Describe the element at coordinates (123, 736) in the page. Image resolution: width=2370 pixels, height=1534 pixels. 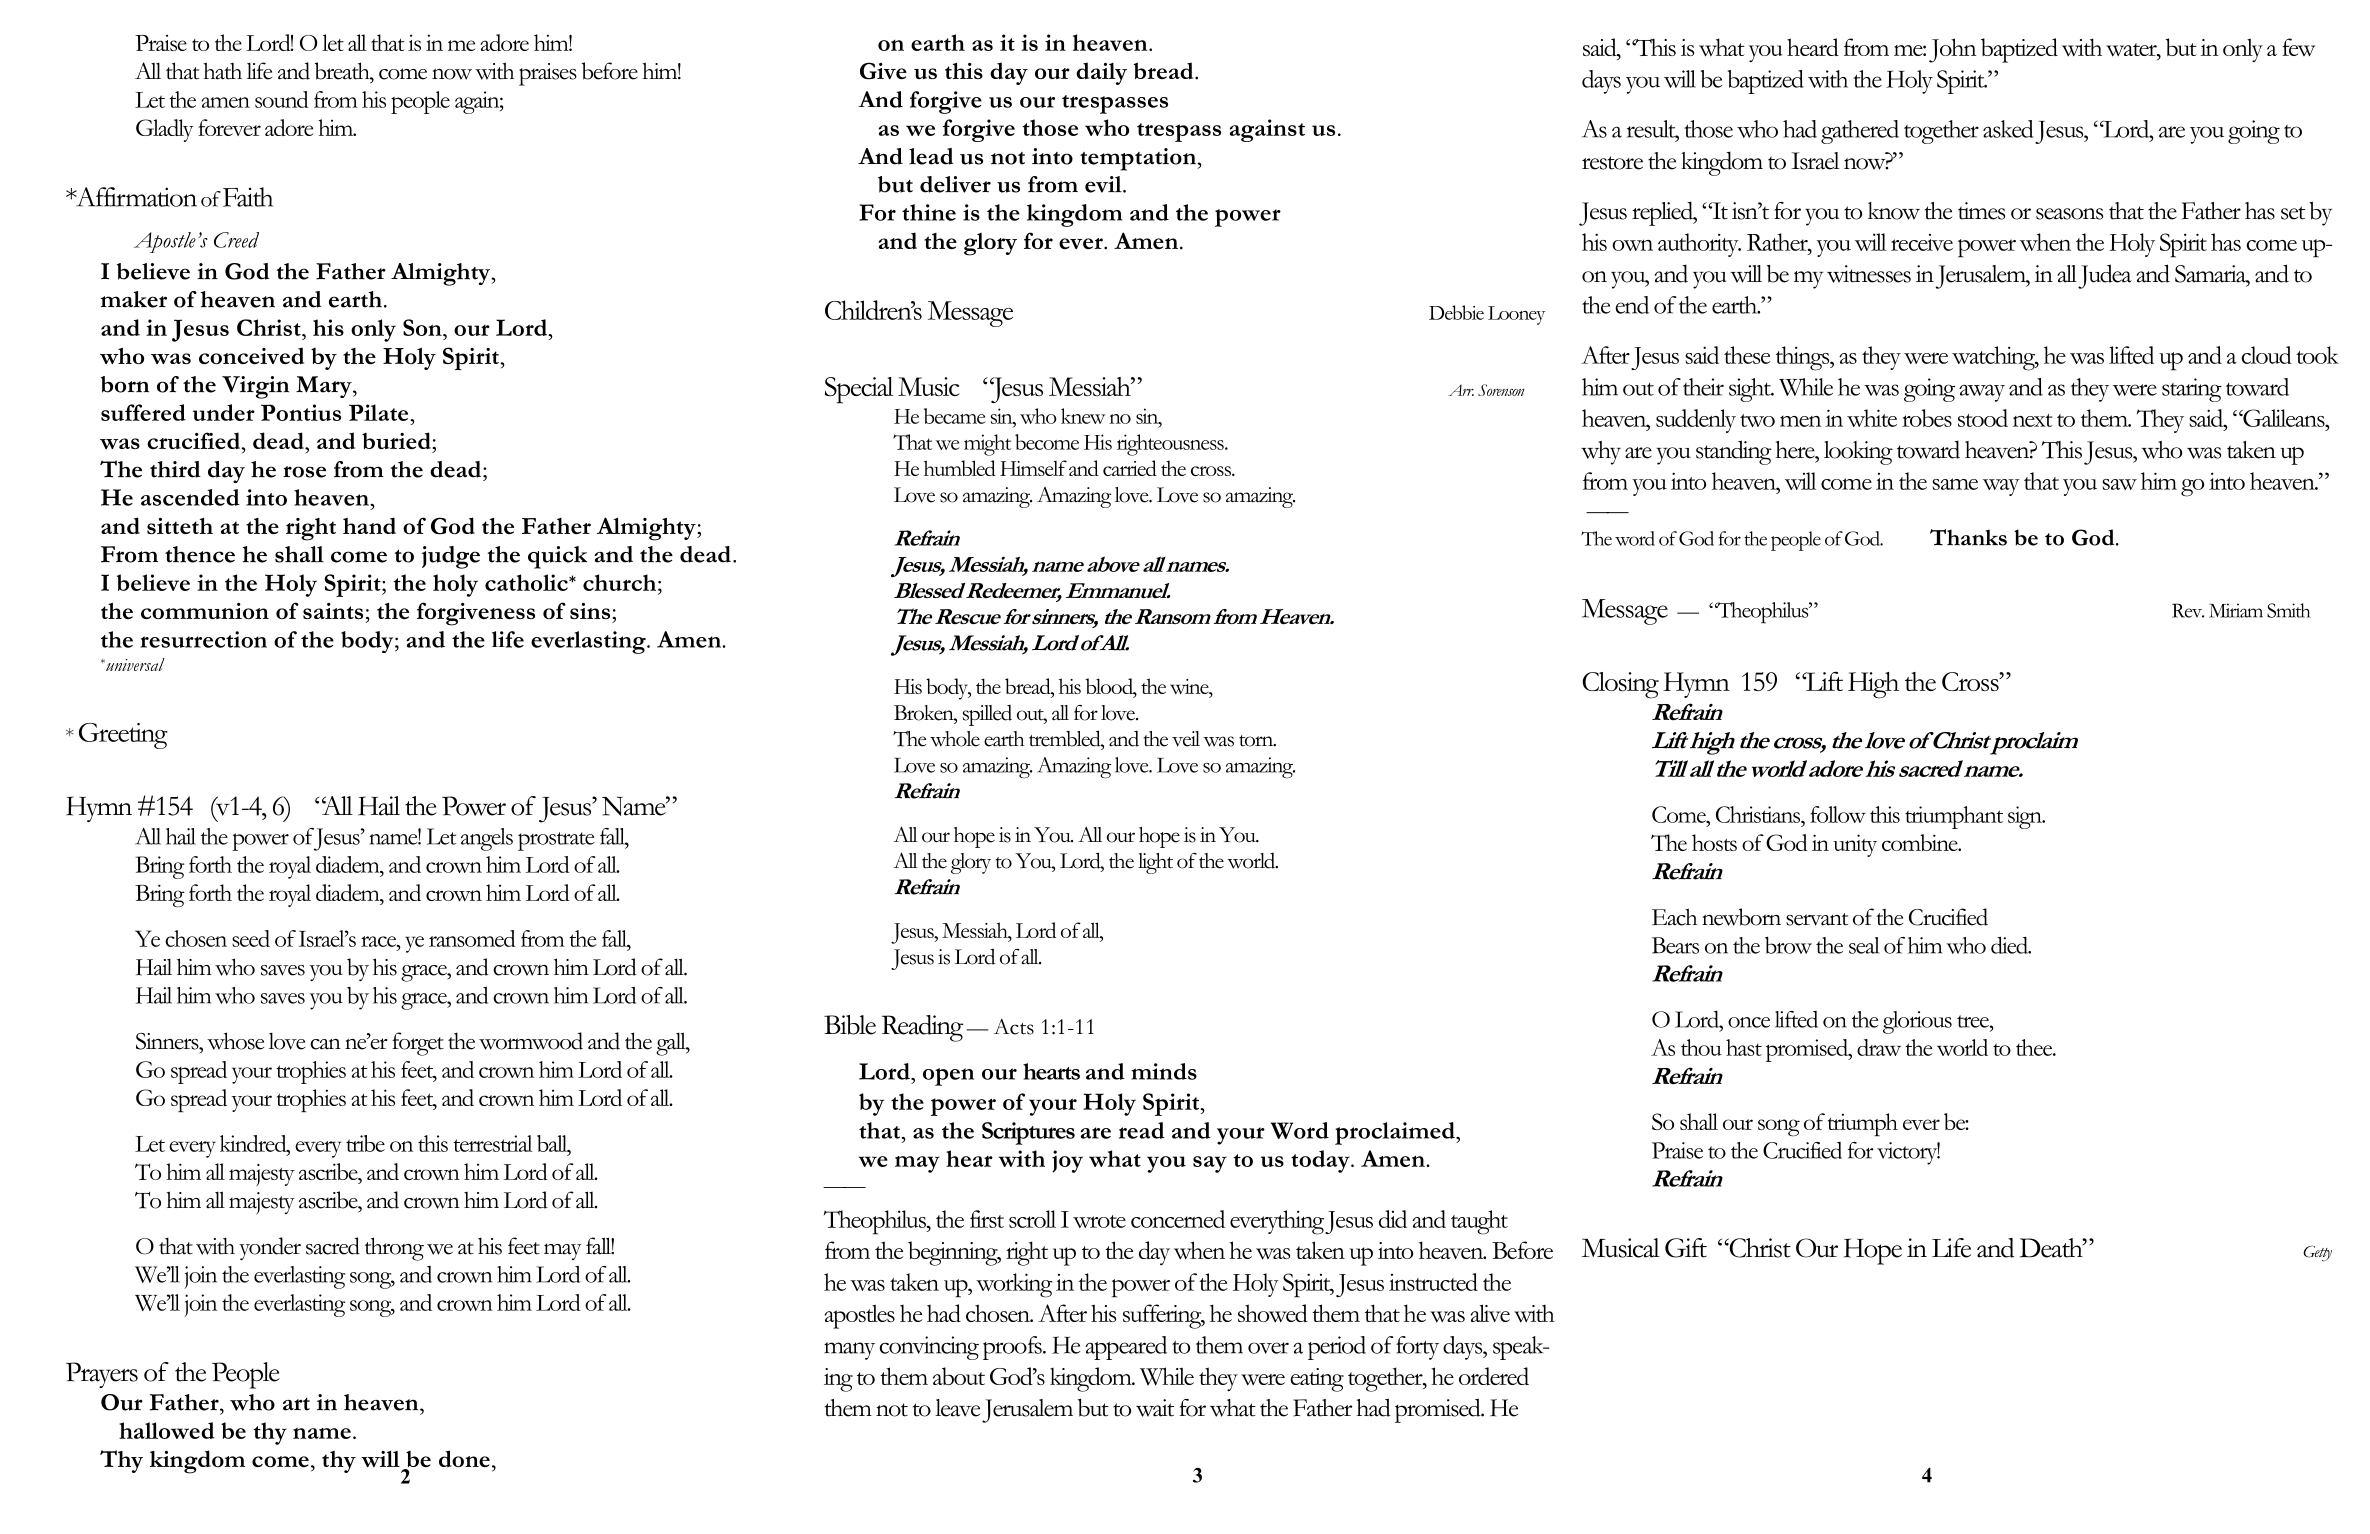
I see `Greeting` at that location.
